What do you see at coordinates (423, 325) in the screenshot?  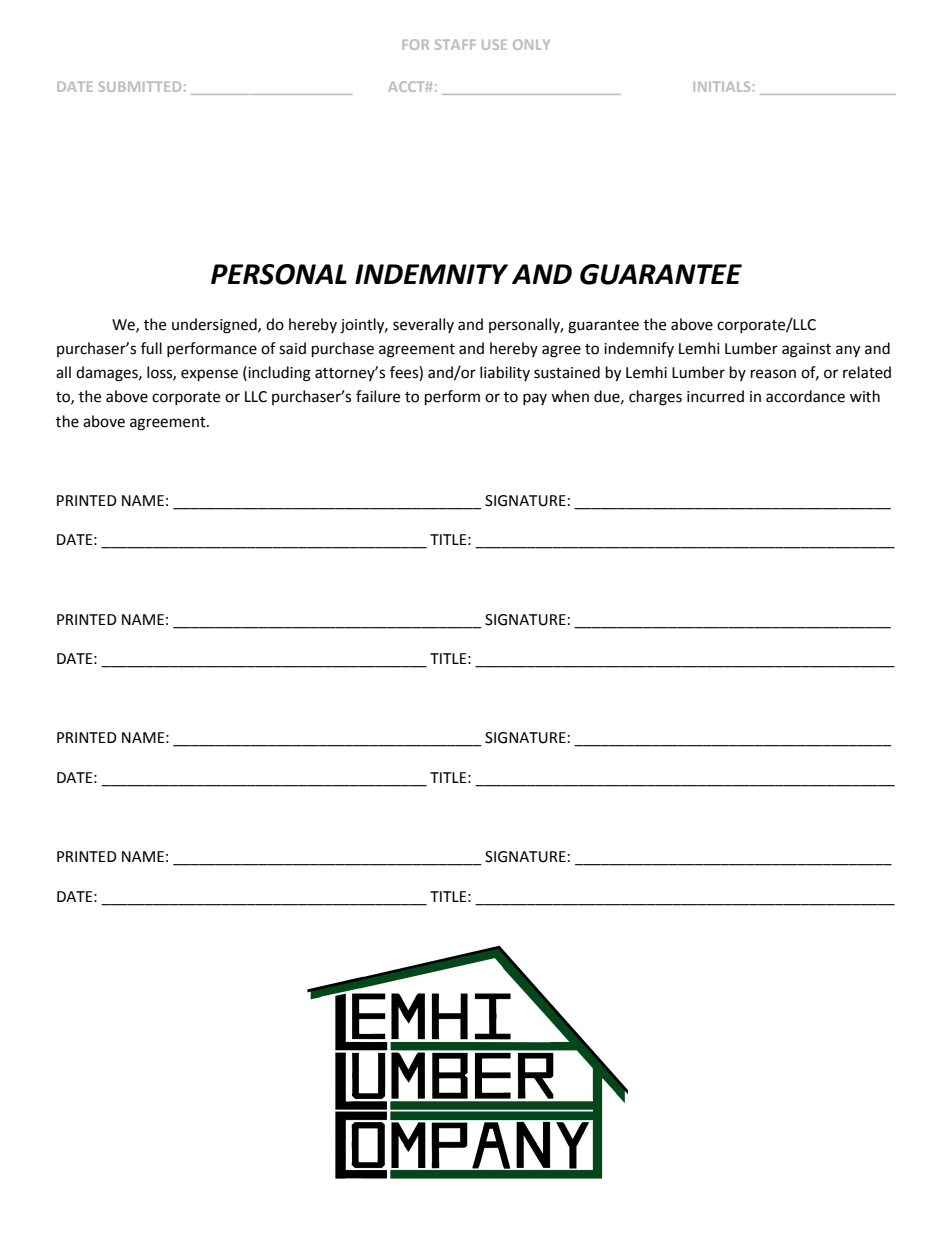 I see `severally` at bounding box center [423, 325].
